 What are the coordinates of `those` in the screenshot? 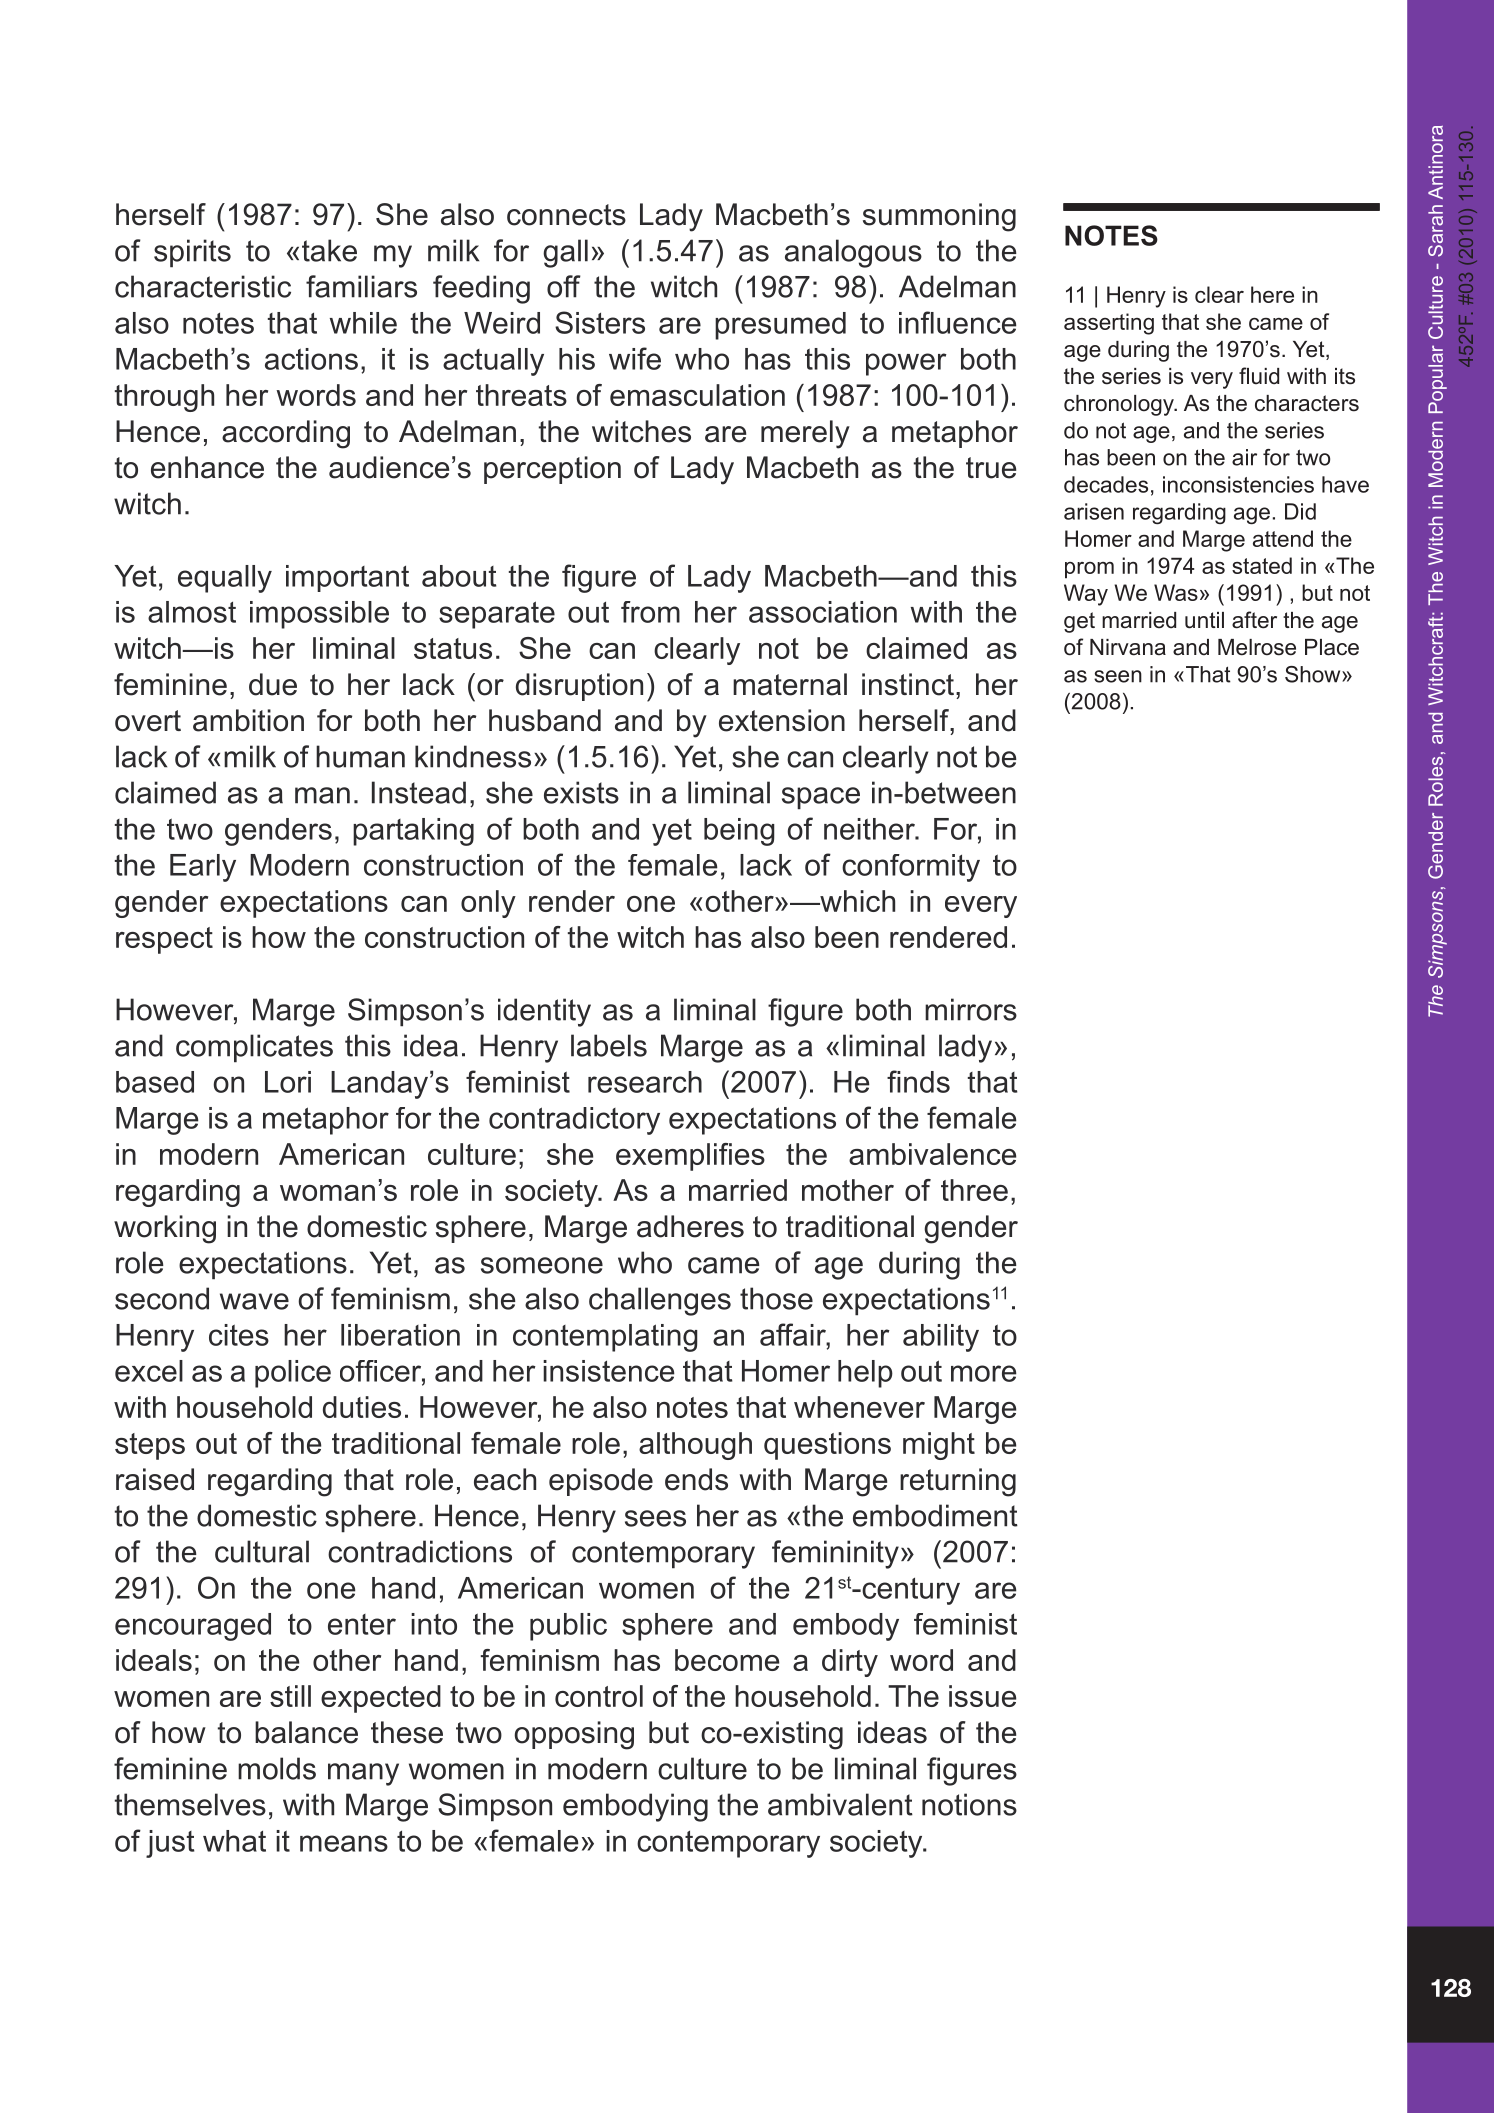 It's located at (776, 1298).
